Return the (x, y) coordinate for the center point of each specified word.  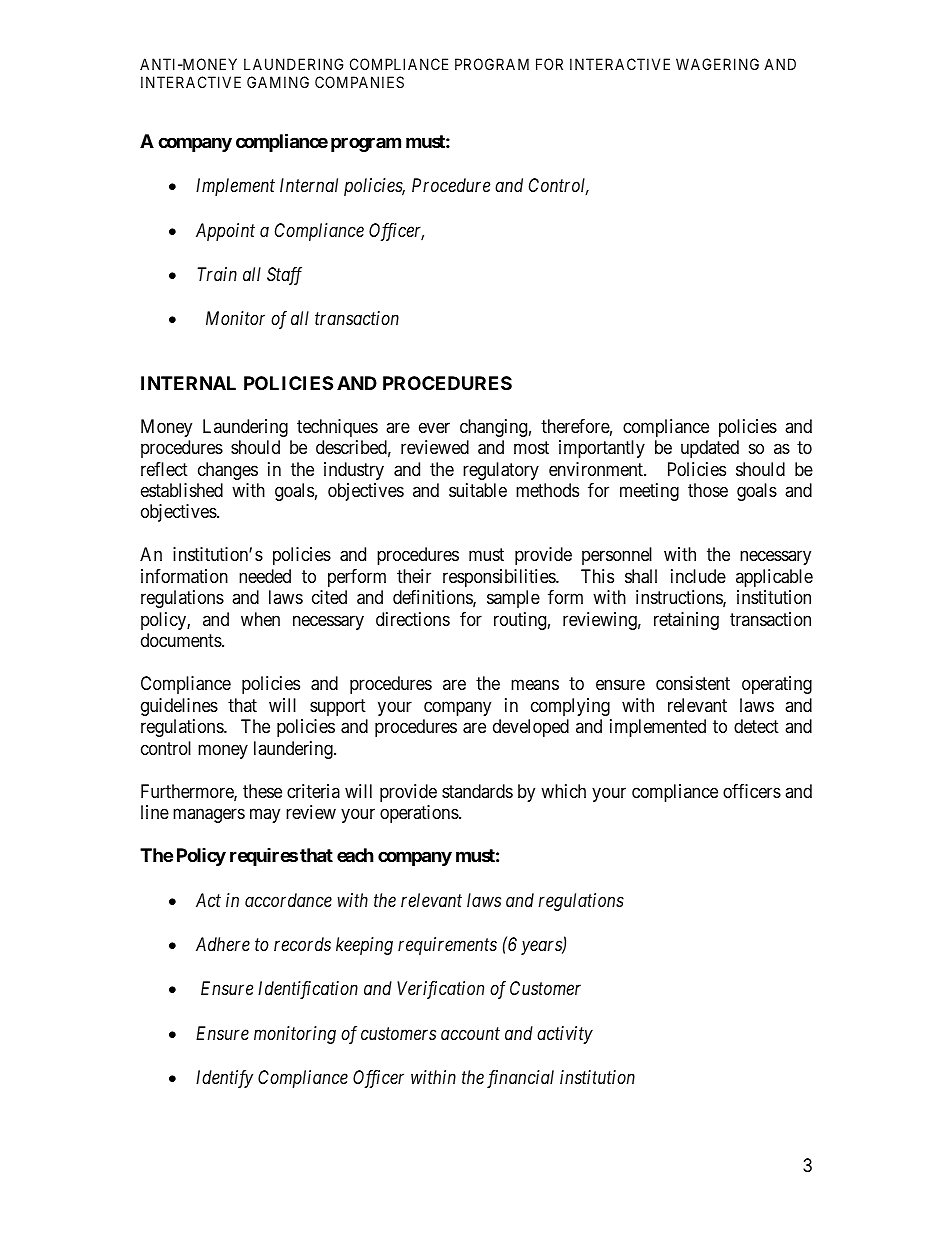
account (470, 1033)
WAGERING (717, 64)
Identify (224, 1079)
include (698, 576)
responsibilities (500, 578)
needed (265, 576)
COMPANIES (359, 82)
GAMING (278, 82)
